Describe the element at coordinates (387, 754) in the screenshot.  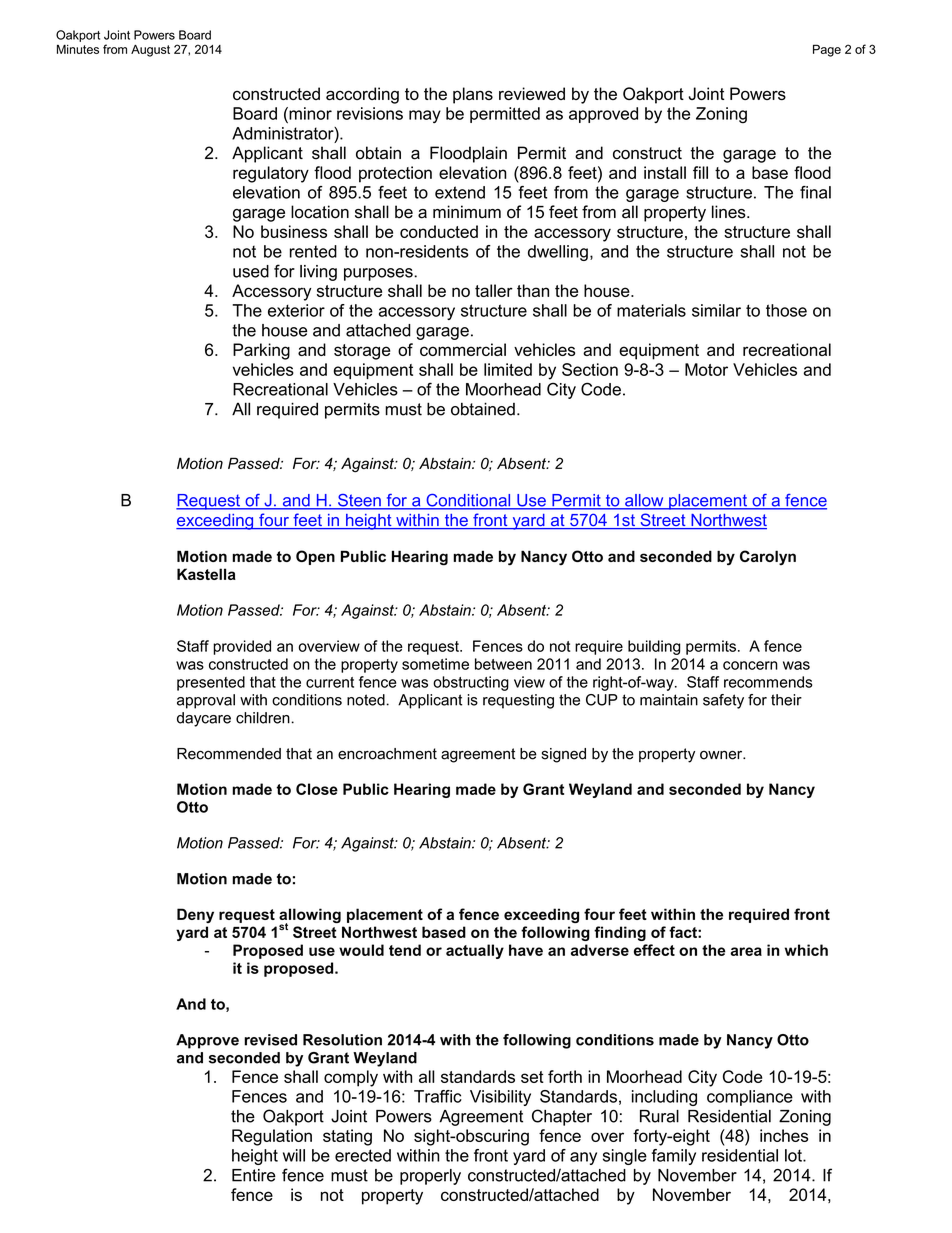
I see `encroachment` at that location.
